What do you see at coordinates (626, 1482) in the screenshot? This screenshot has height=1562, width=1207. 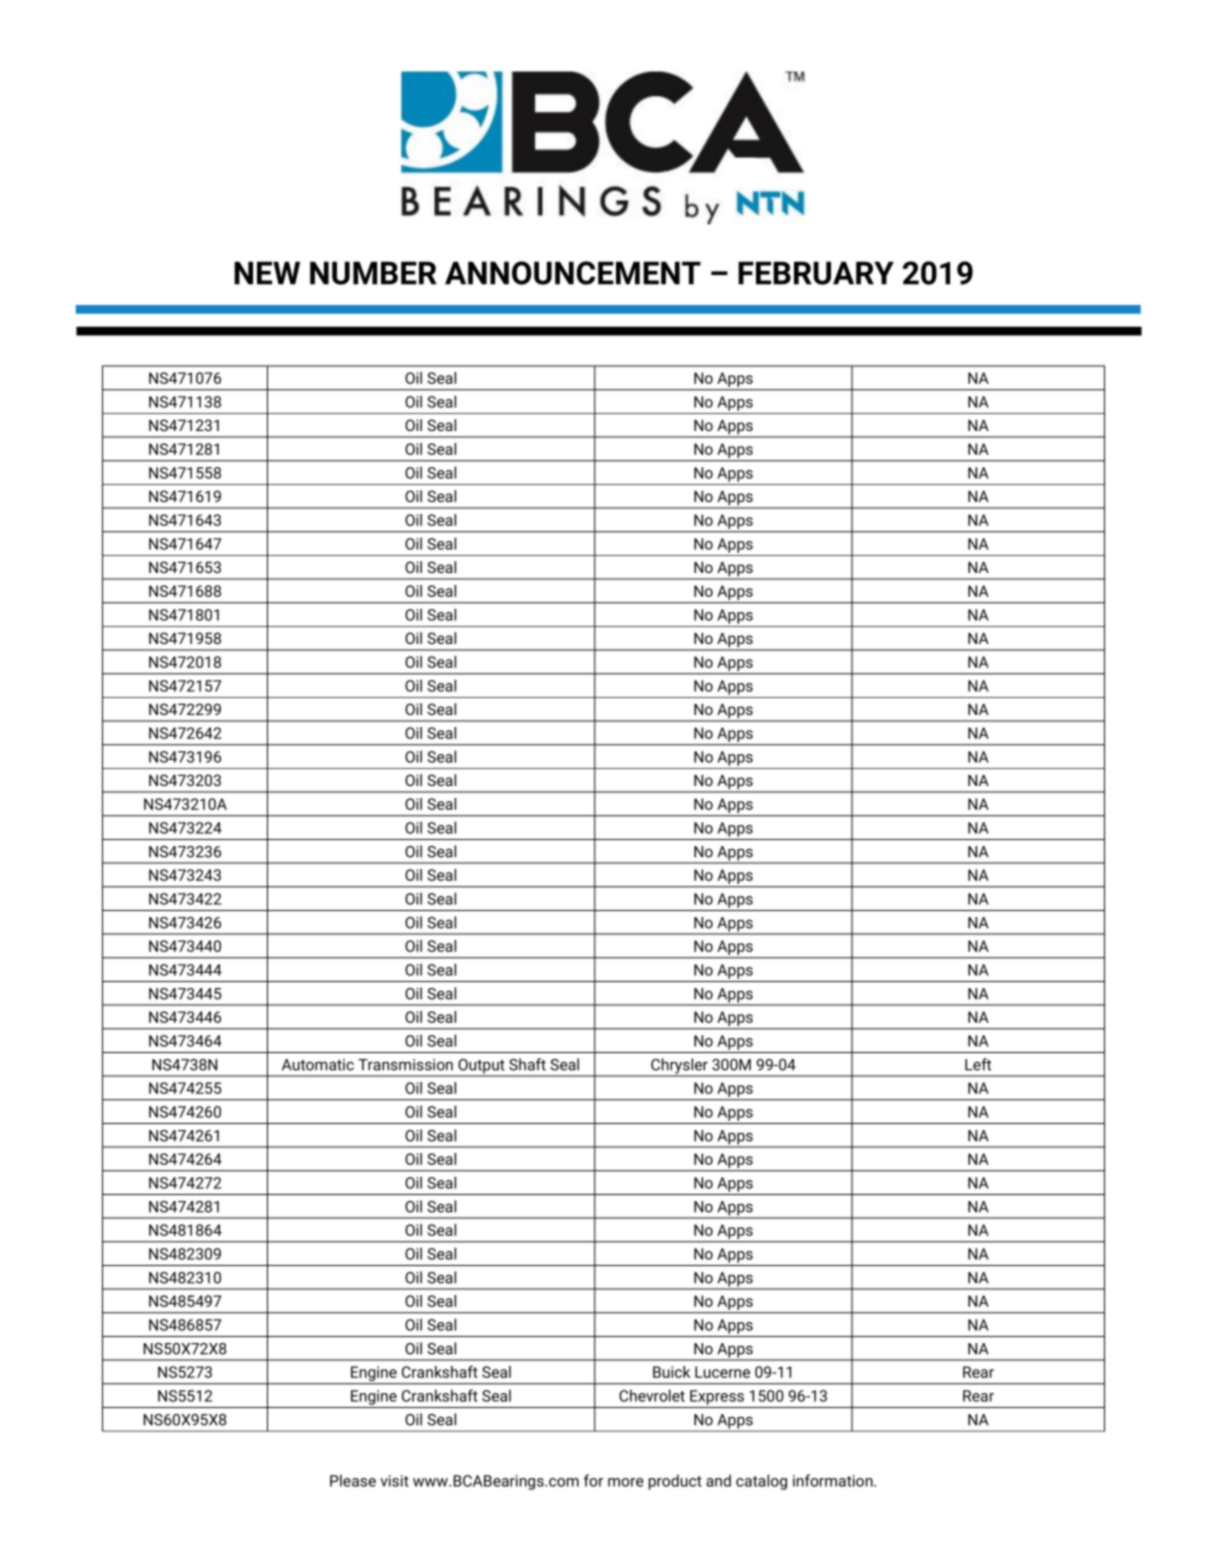 I see `more` at bounding box center [626, 1482].
